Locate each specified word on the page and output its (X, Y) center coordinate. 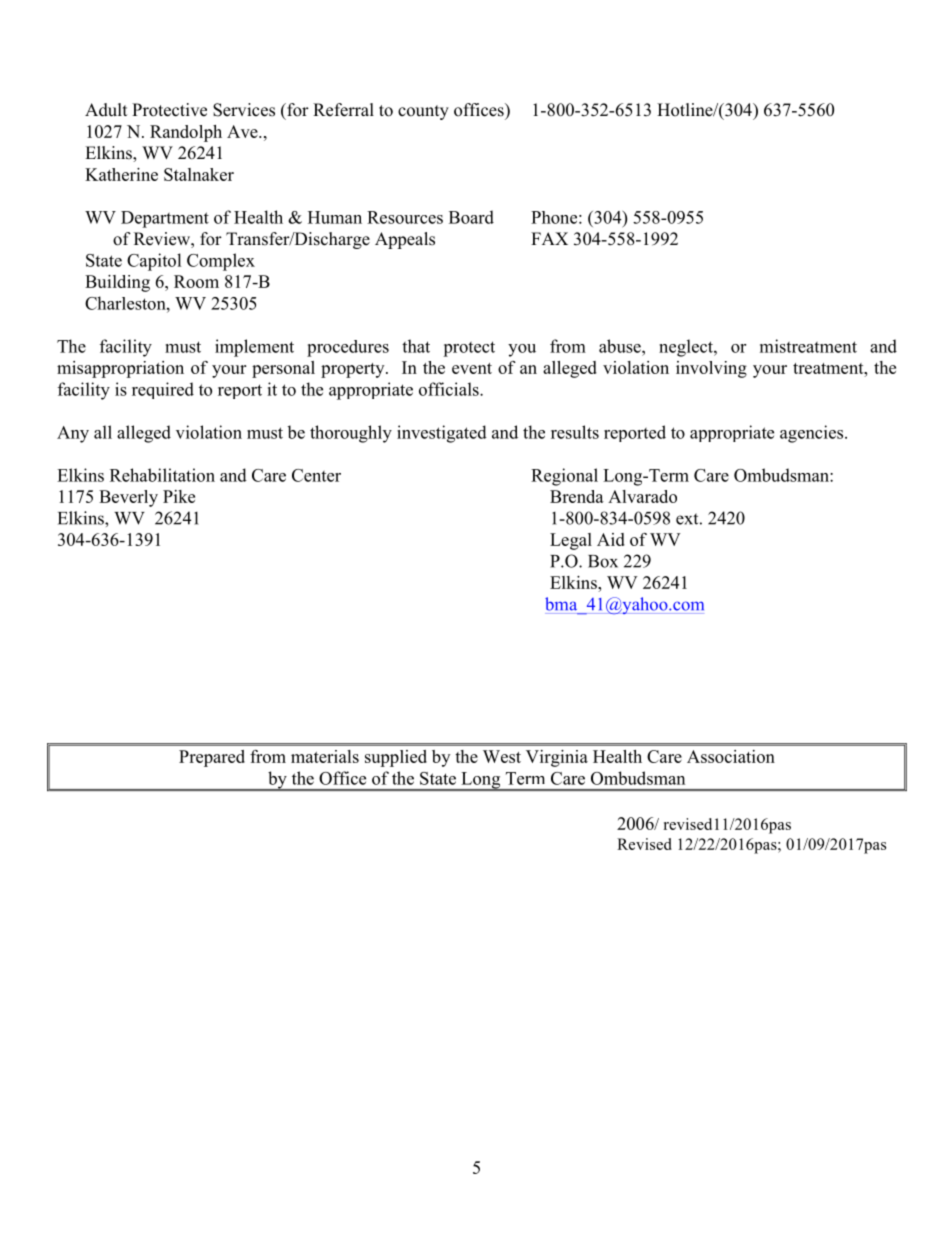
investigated (442, 434)
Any (73, 434)
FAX (549, 238)
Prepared (212, 758)
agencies (813, 434)
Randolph (186, 133)
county (423, 112)
